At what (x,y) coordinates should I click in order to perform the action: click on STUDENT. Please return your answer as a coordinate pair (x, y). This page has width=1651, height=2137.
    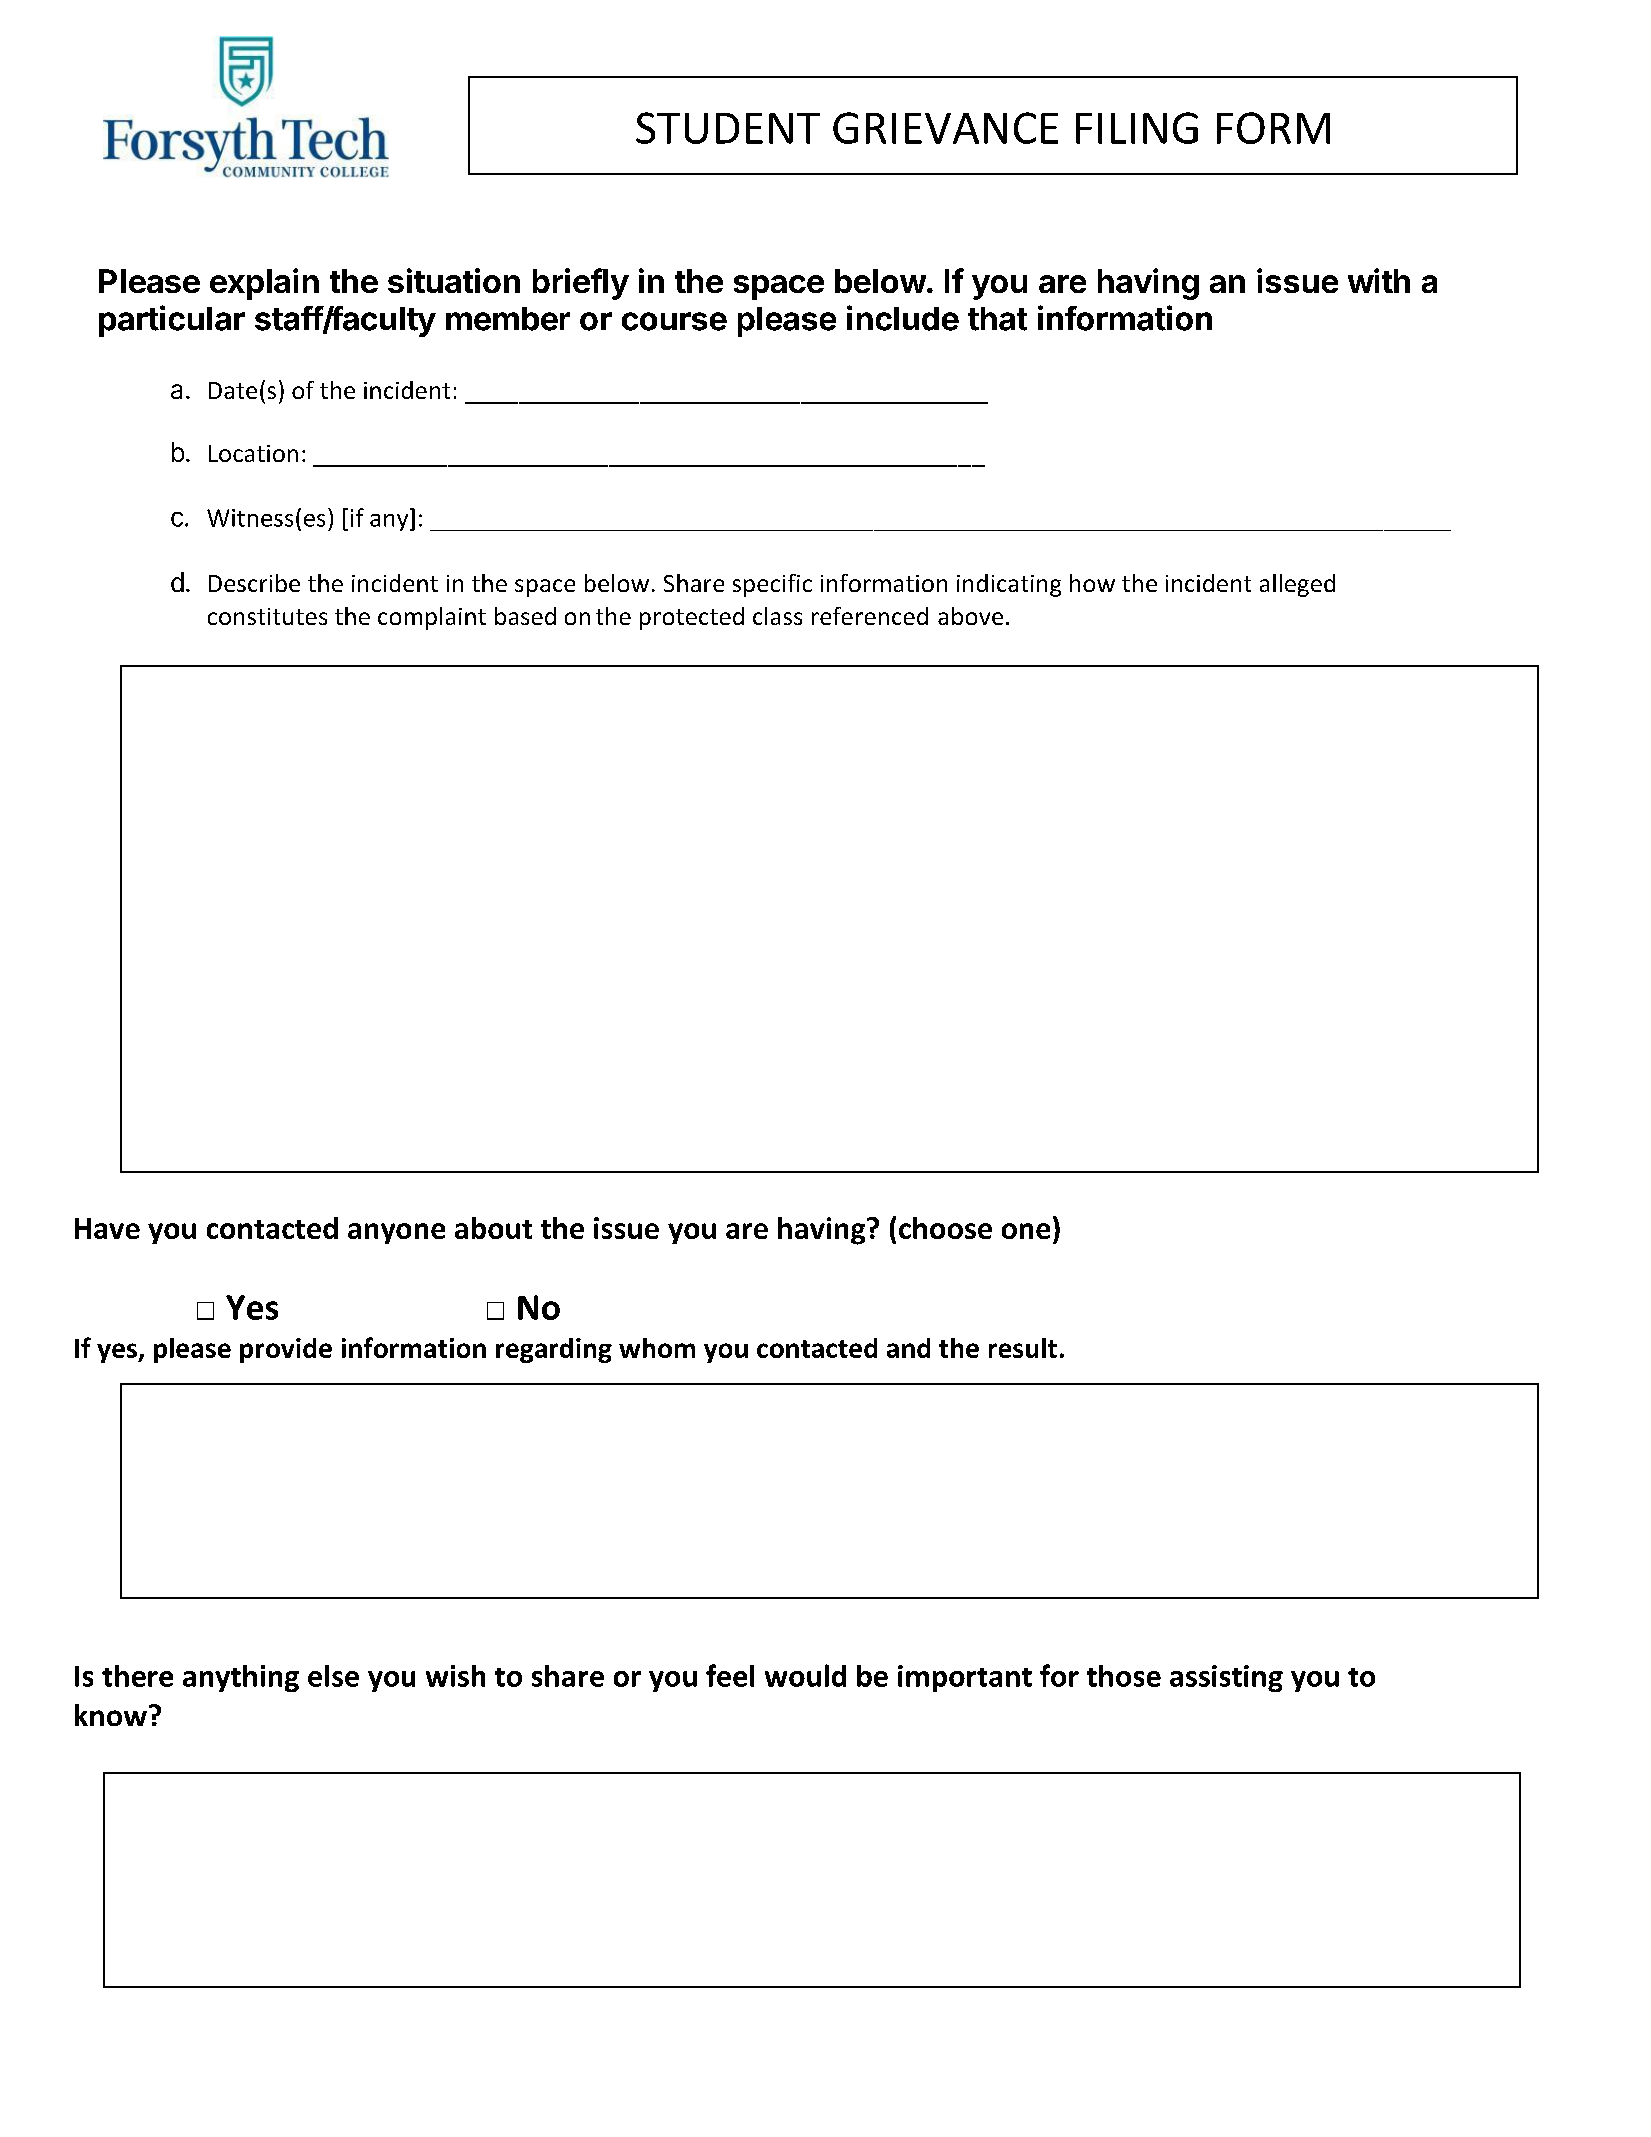
    Looking at the image, I should click on (728, 128).
